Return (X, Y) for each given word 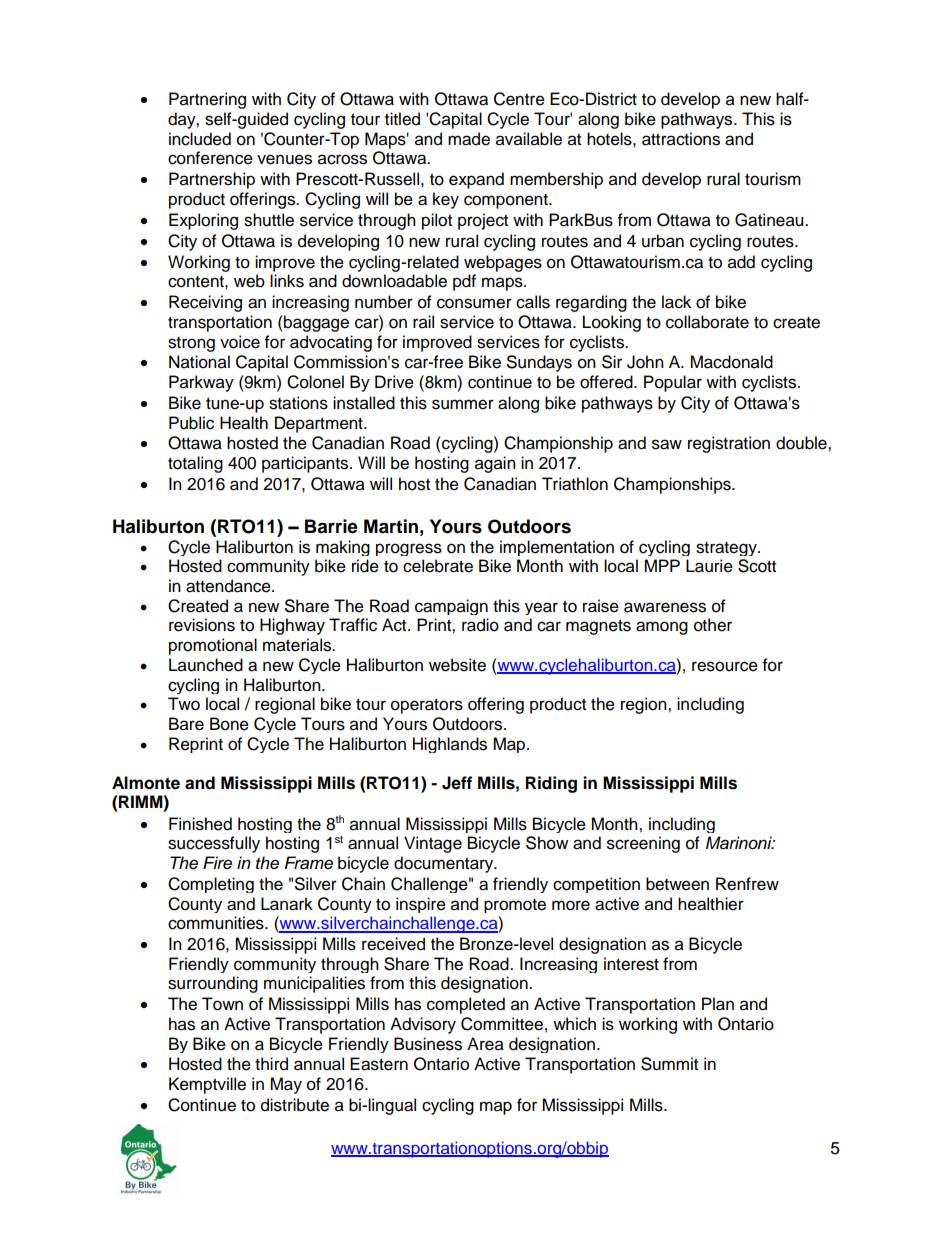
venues (284, 159)
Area (485, 1044)
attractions (681, 139)
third (271, 1064)
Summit (669, 1064)
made (469, 139)
